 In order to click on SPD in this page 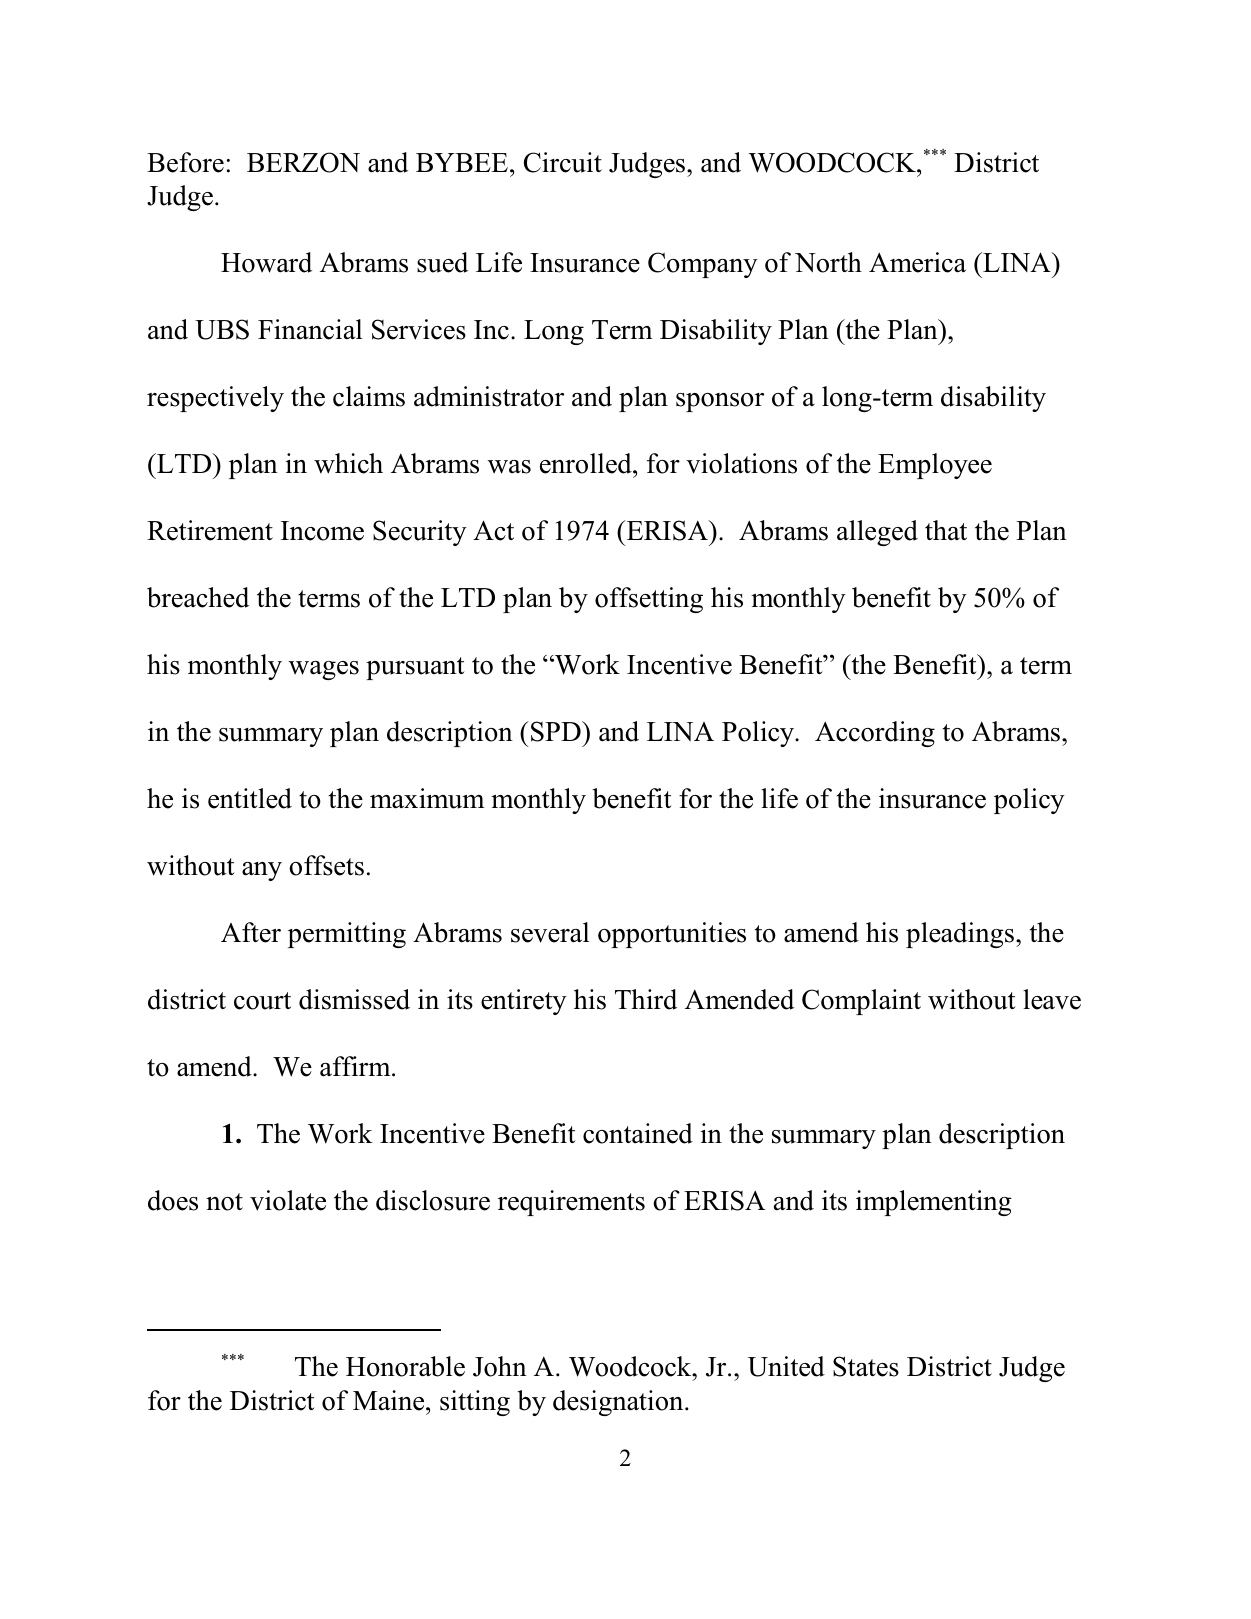, I will do `click(557, 731)`.
